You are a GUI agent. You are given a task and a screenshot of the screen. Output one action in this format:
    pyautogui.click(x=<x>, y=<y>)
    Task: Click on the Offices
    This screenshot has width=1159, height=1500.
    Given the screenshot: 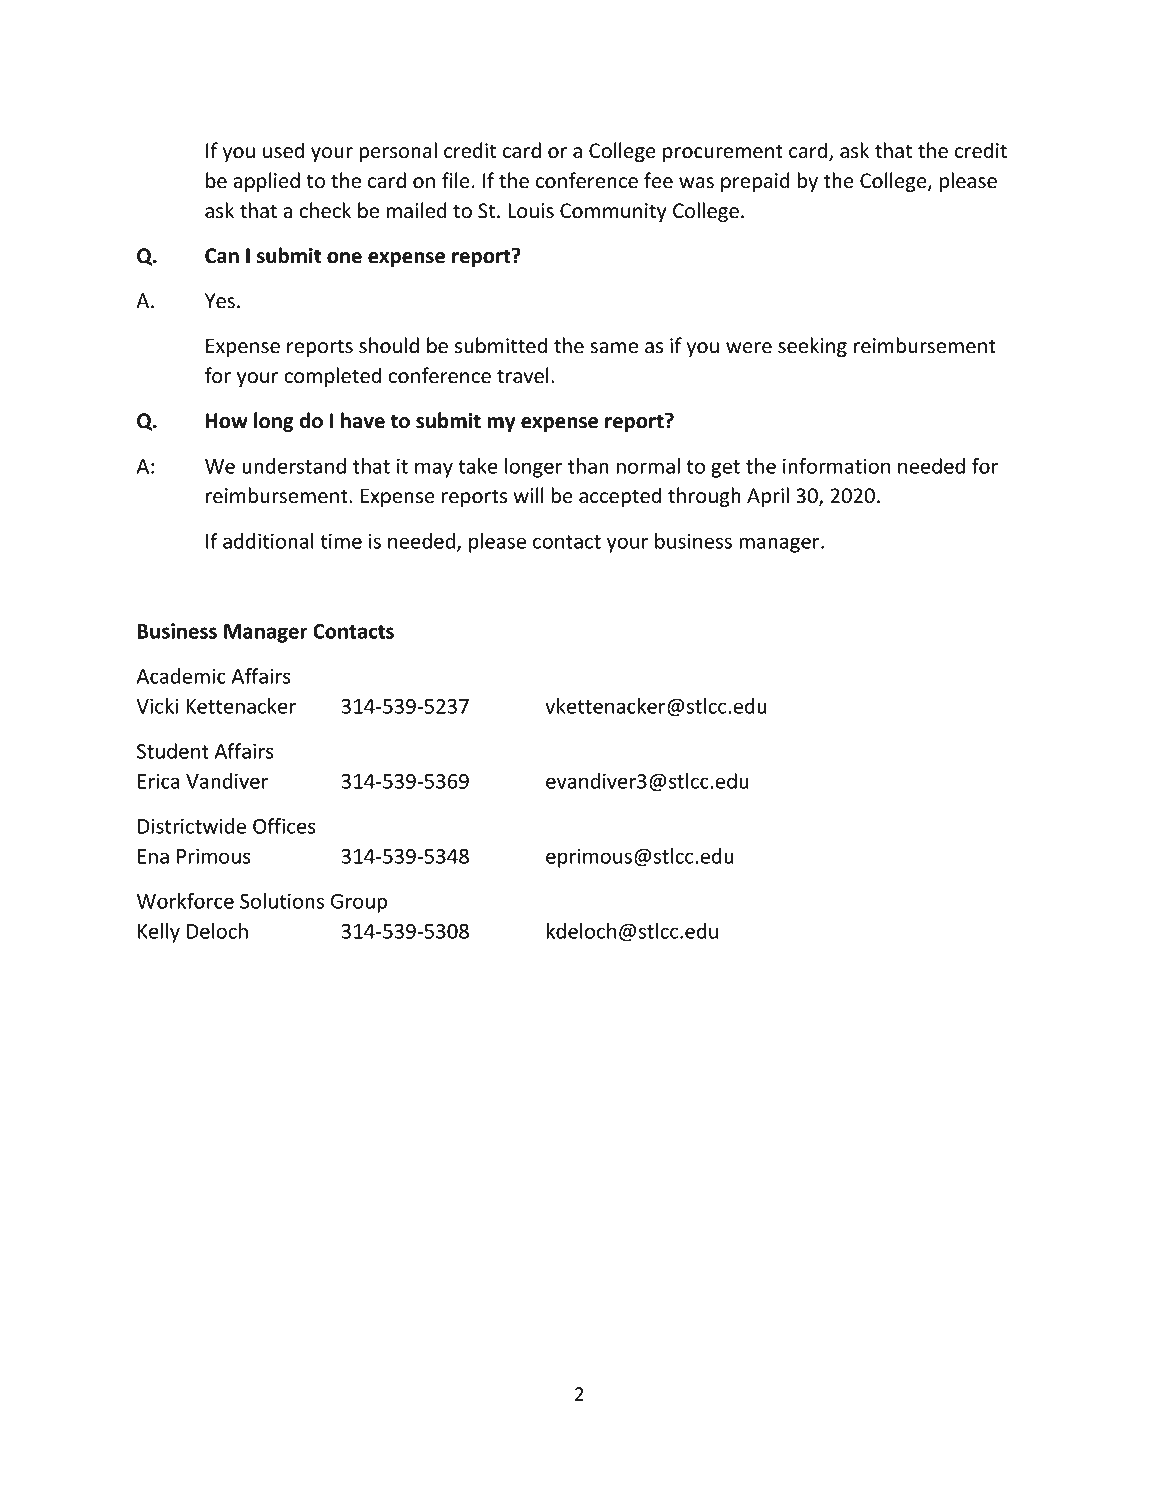 What is the action you would take?
    pyautogui.click(x=284, y=826)
